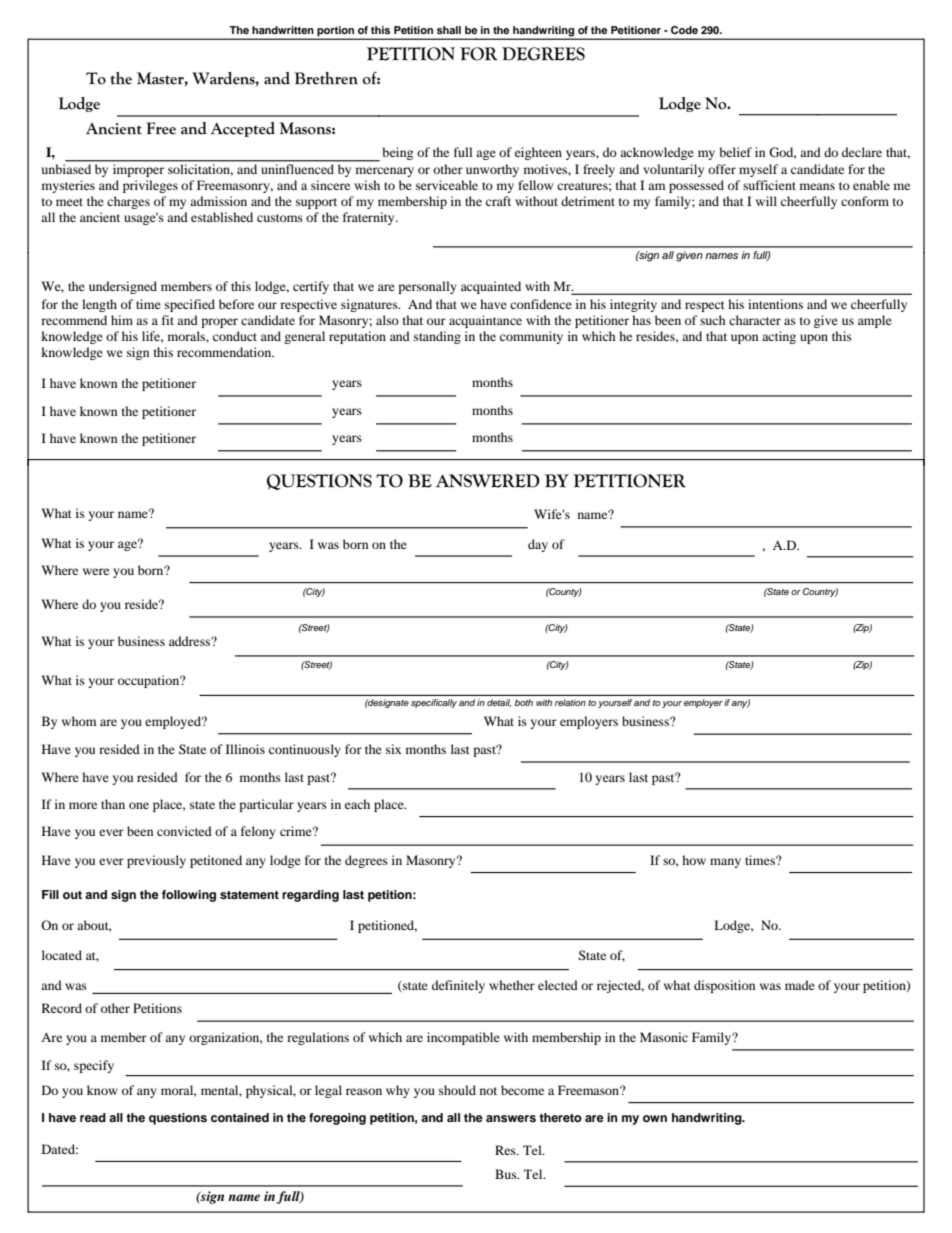 Image resolution: width=952 pixels, height=1233 pixels. Describe the element at coordinates (538, 545) in the document. I see `day` at that location.
